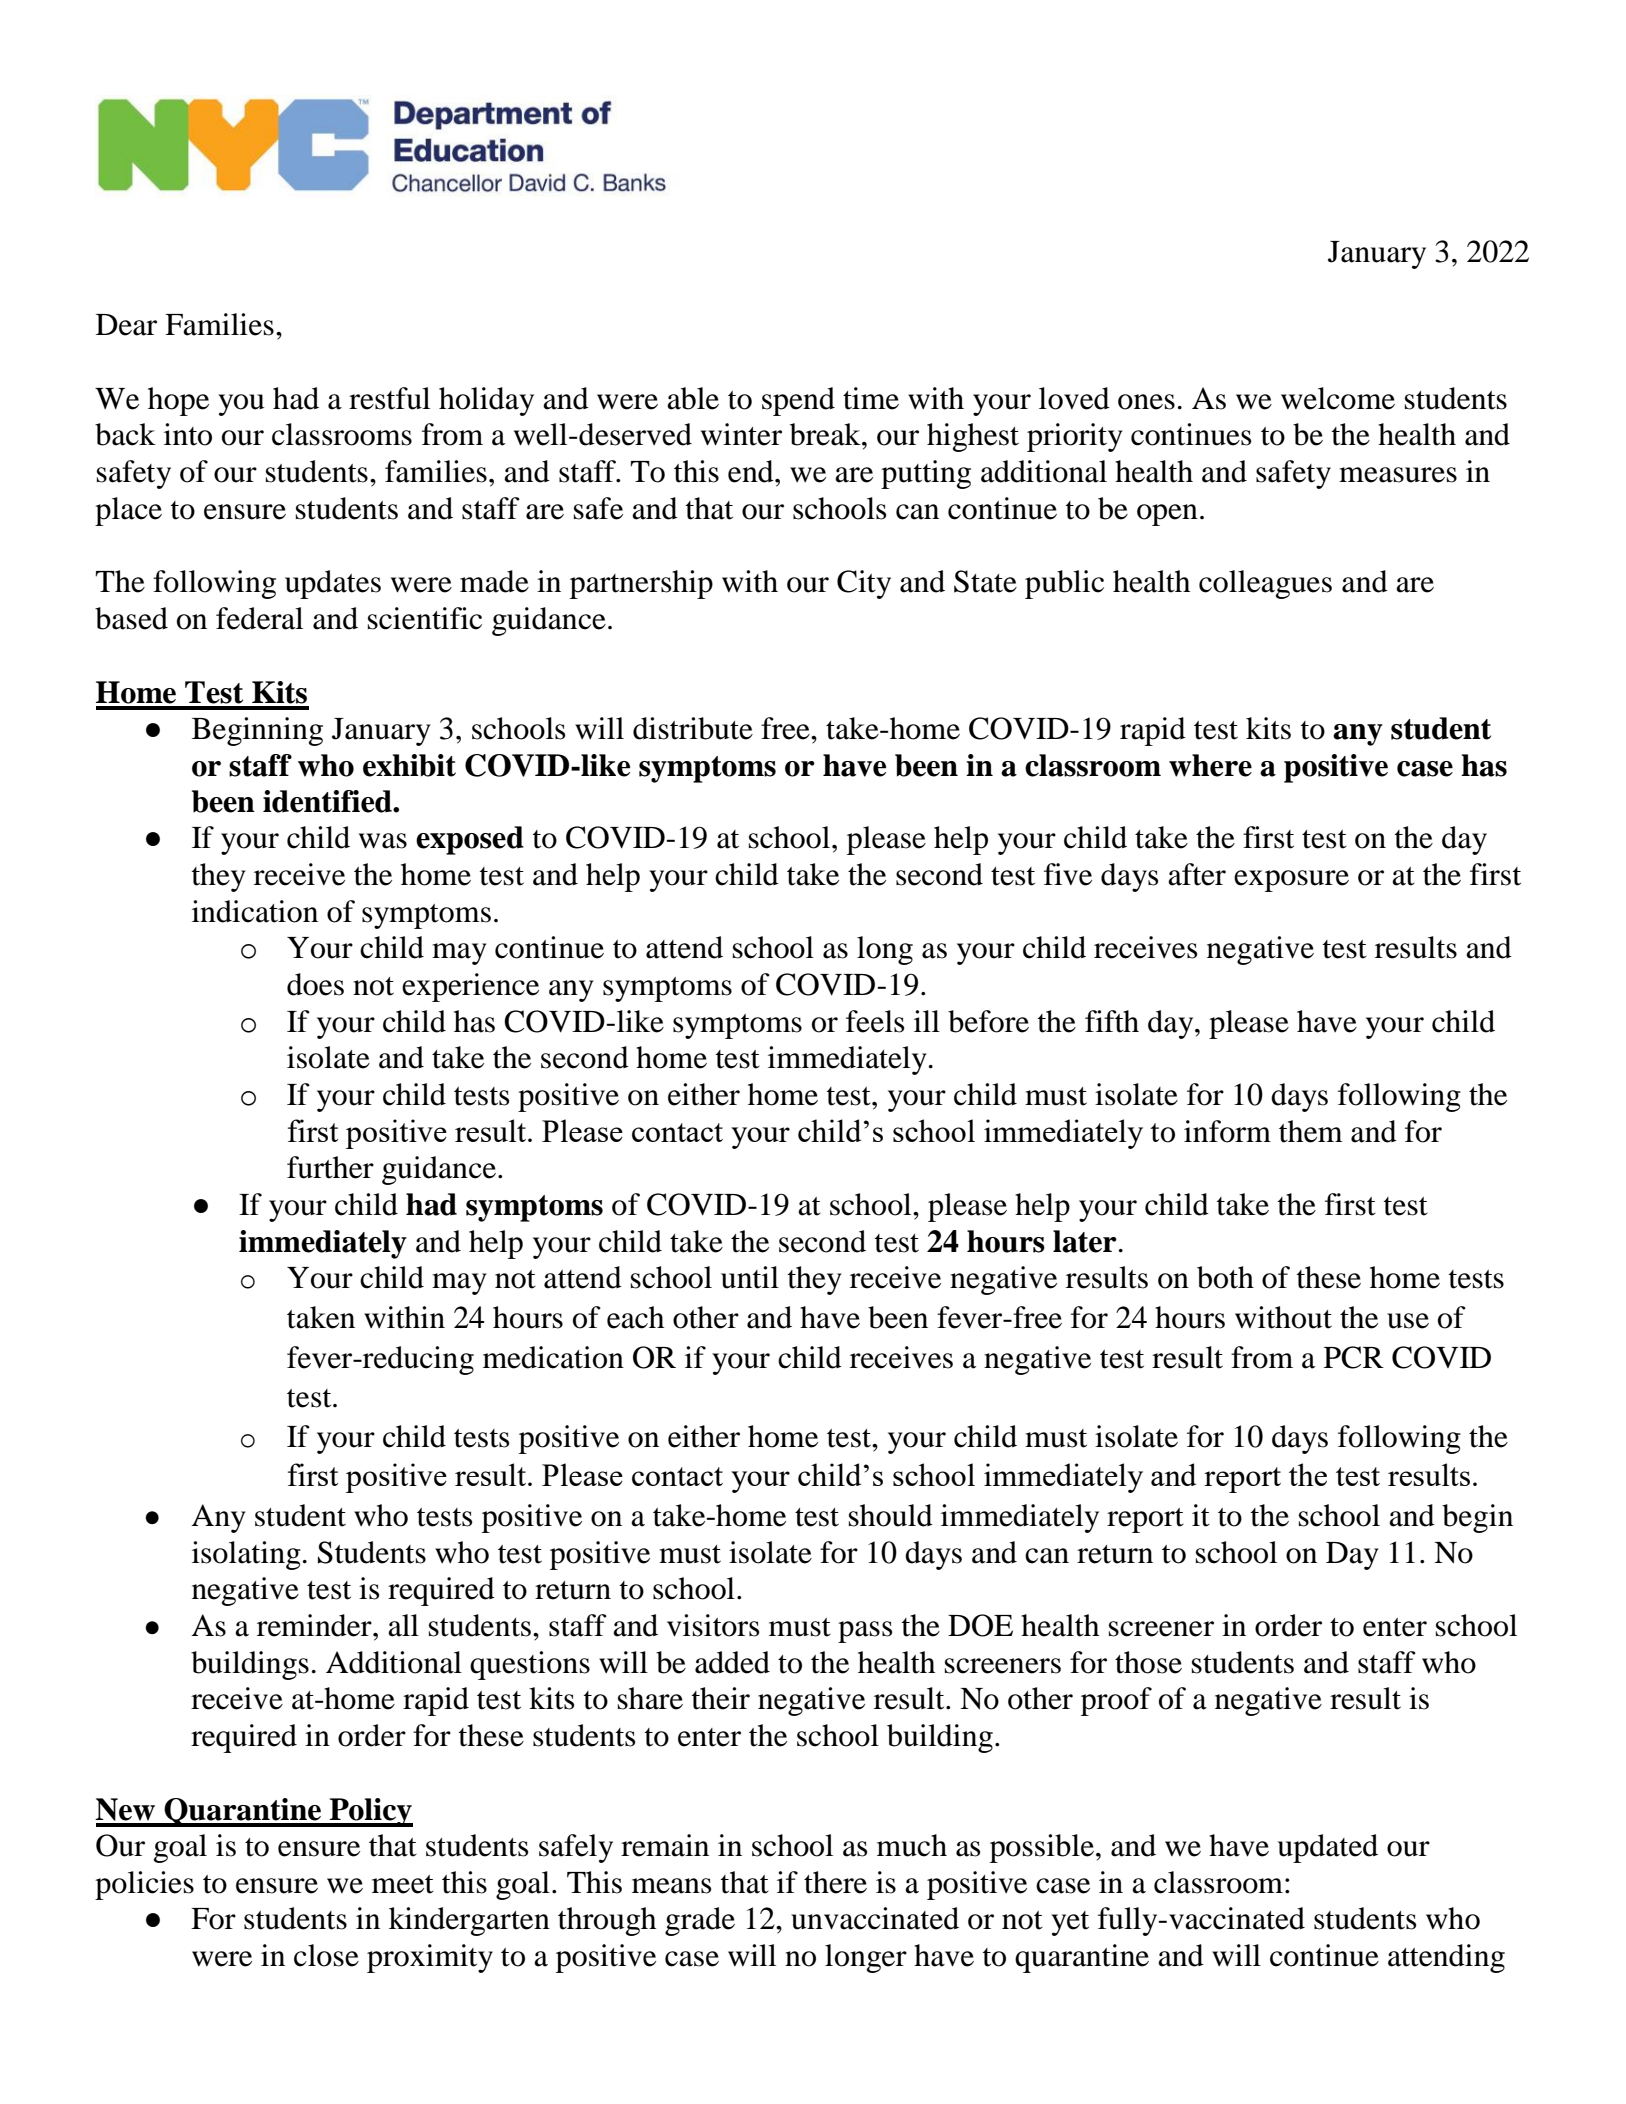  I want to click on hope, so click(178, 401).
